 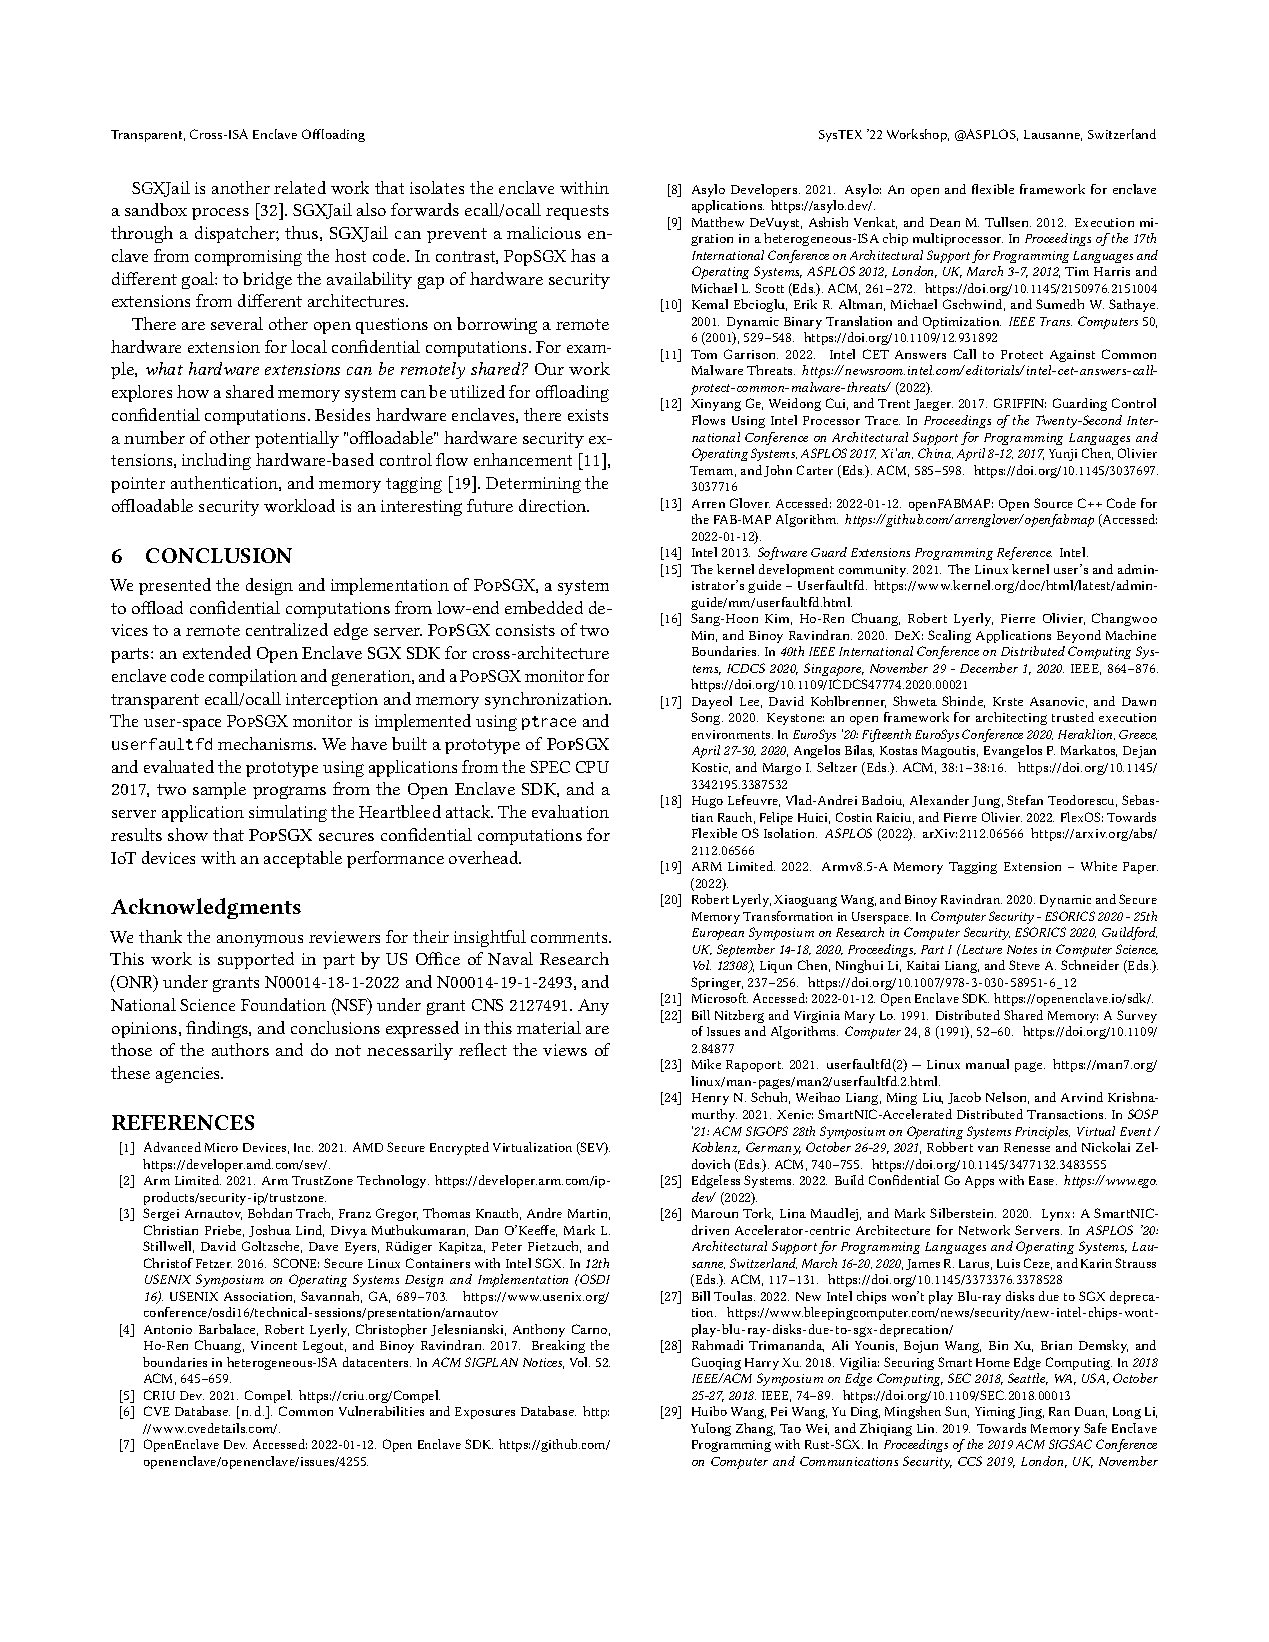 I want to click on Stefan, so click(x=1025, y=800).
